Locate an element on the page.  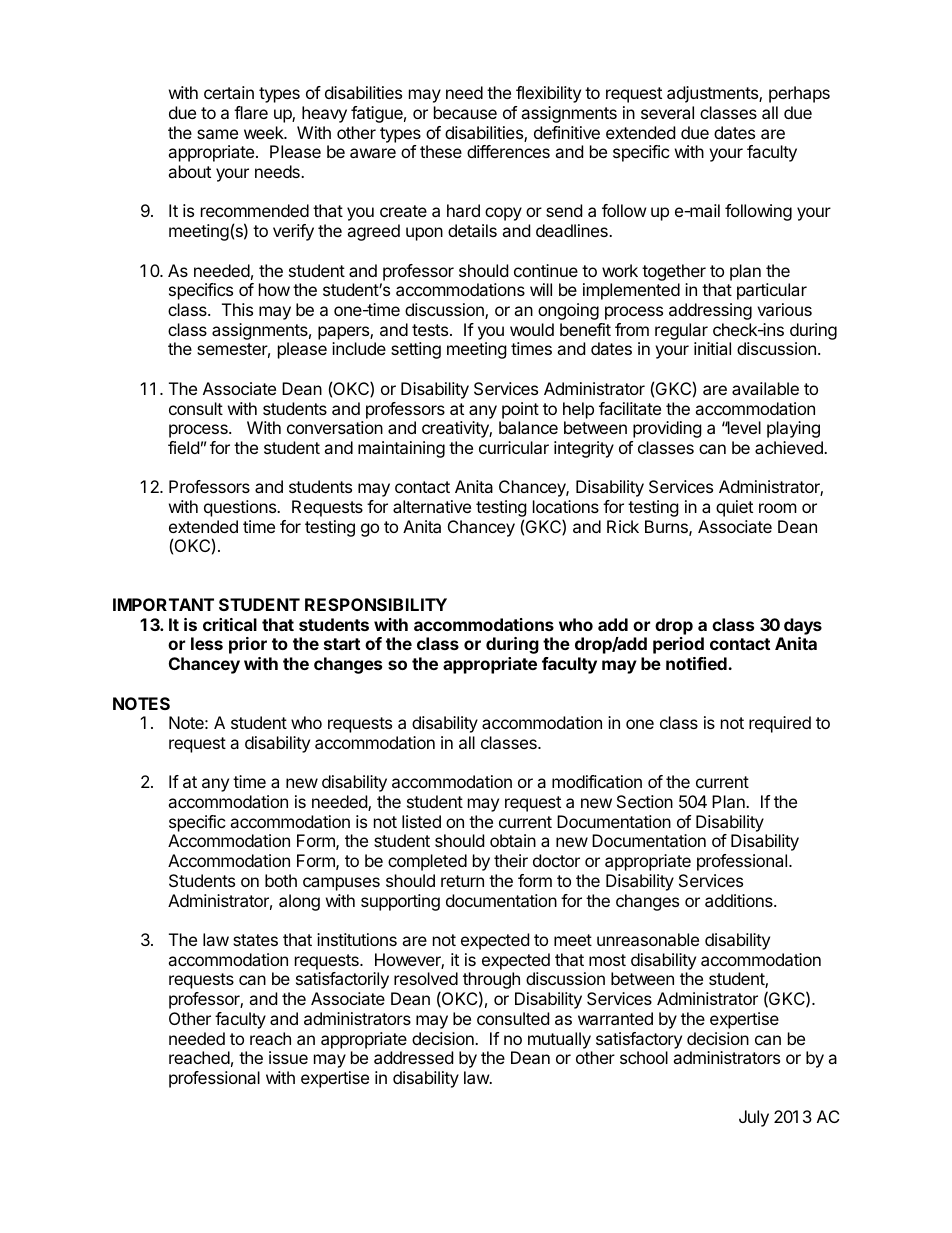
RESPONSIBILITY is located at coordinates (376, 604).
